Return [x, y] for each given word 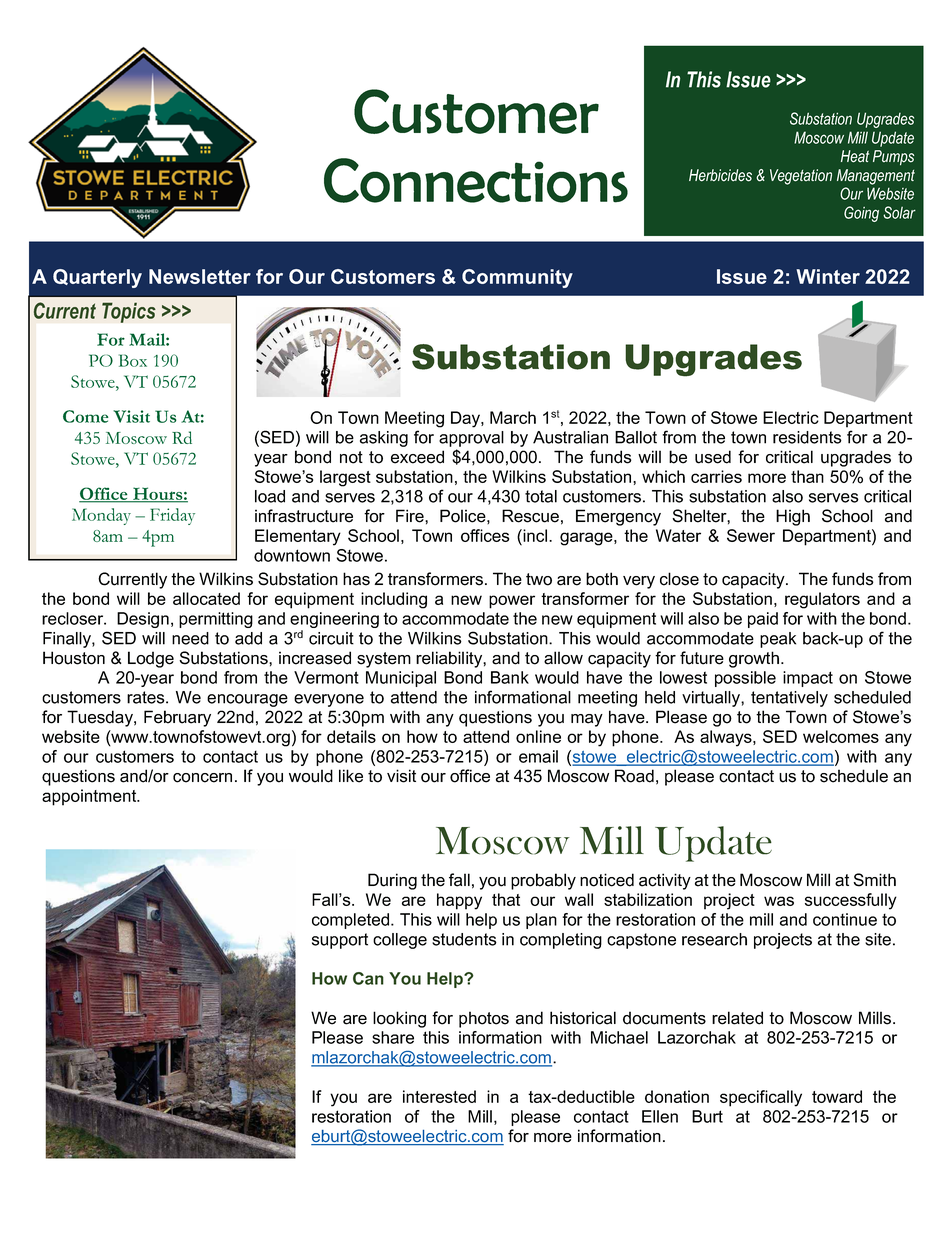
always [727, 738]
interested [439, 1096]
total [541, 496]
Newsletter [200, 276]
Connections [476, 180]
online [538, 736]
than [807, 476]
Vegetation [801, 177]
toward [837, 1096]
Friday [172, 516]
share [393, 1037]
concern [202, 778]
